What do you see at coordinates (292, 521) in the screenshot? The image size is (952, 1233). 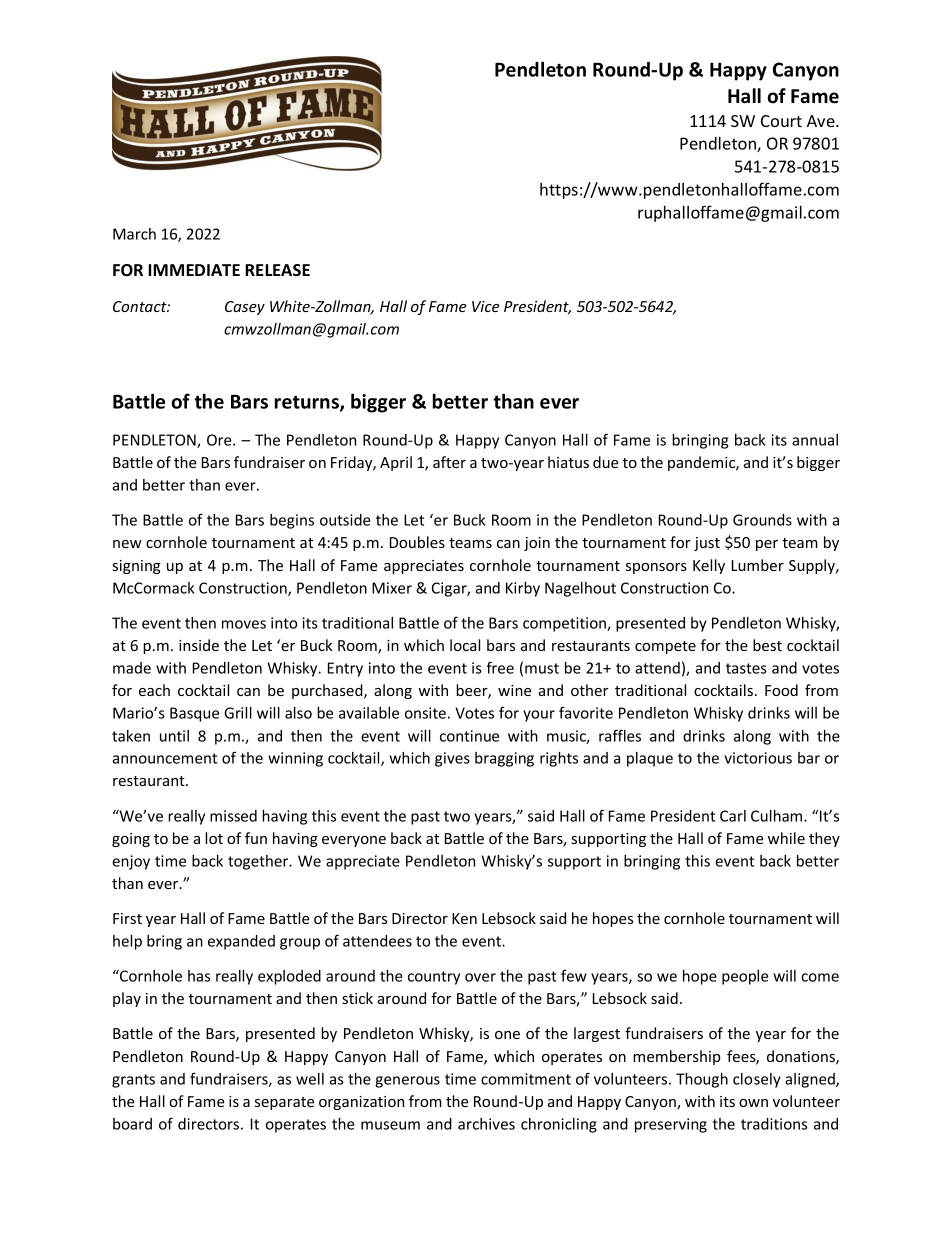 I see `begins` at bounding box center [292, 521].
